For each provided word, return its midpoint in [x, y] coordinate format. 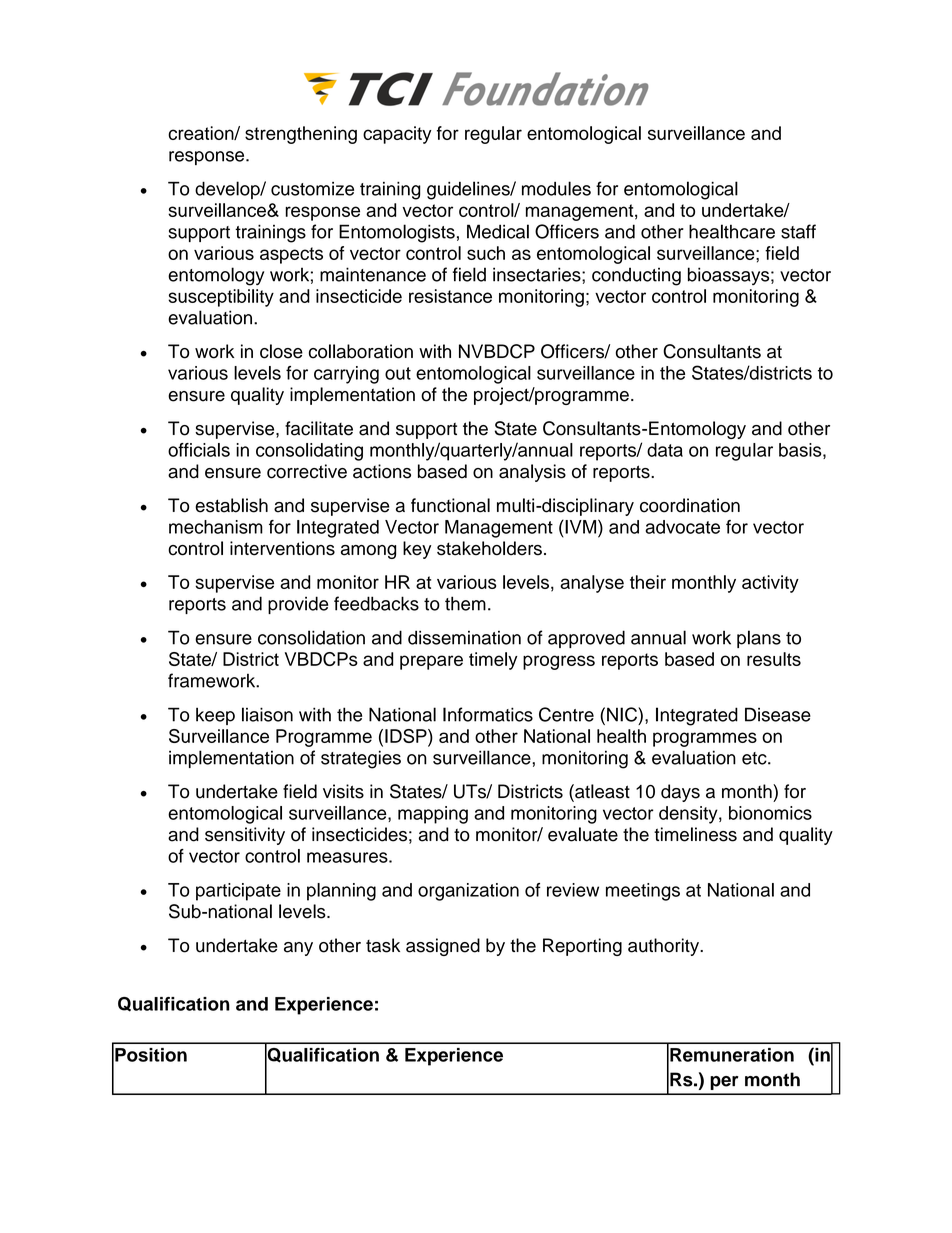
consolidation [311, 637]
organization [468, 892]
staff [798, 231]
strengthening [301, 135]
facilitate [319, 428]
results [774, 659]
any [298, 949]
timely [493, 661]
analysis [532, 473]
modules [556, 188]
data [665, 450]
